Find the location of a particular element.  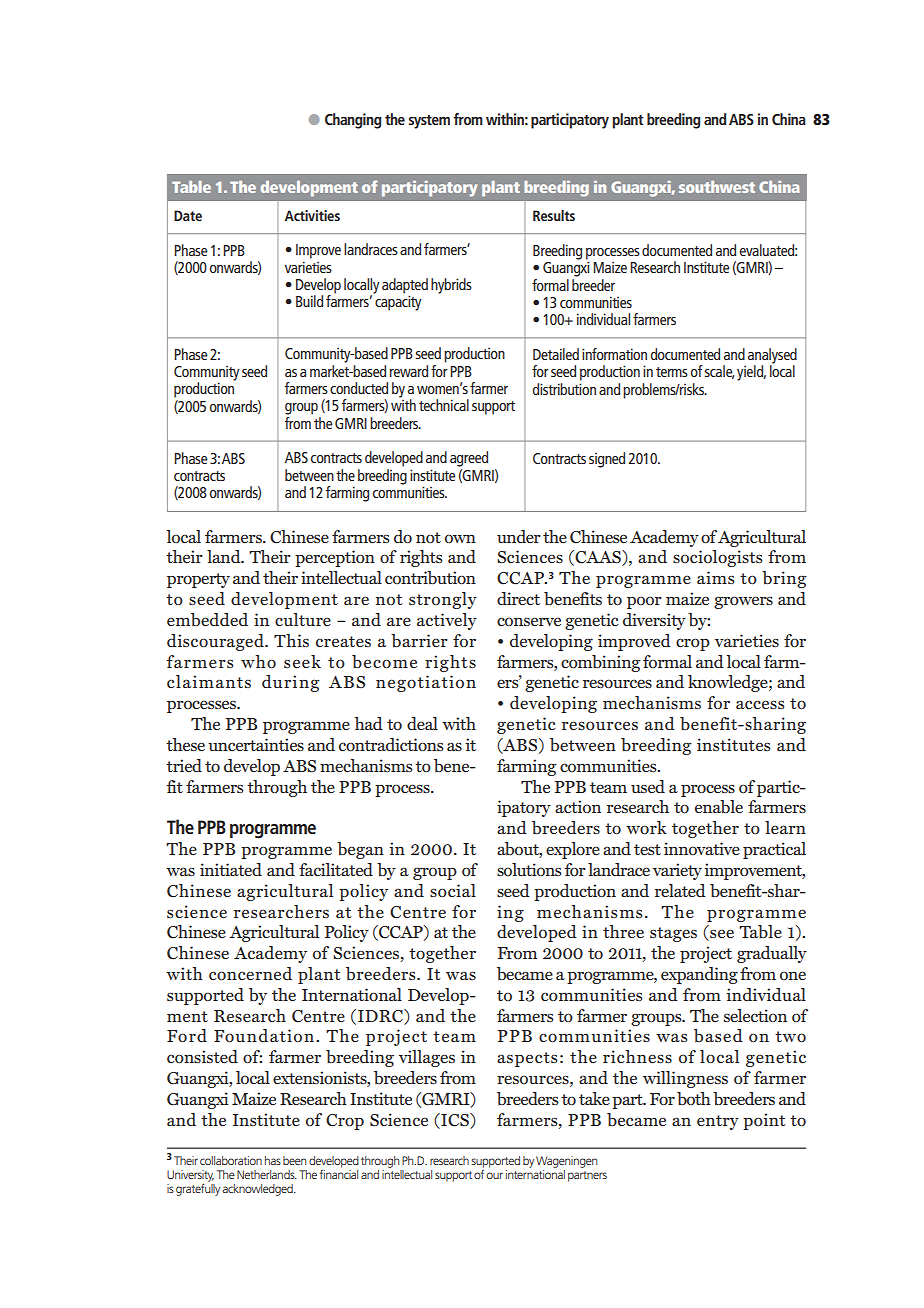

Activities is located at coordinates (312, 215).
